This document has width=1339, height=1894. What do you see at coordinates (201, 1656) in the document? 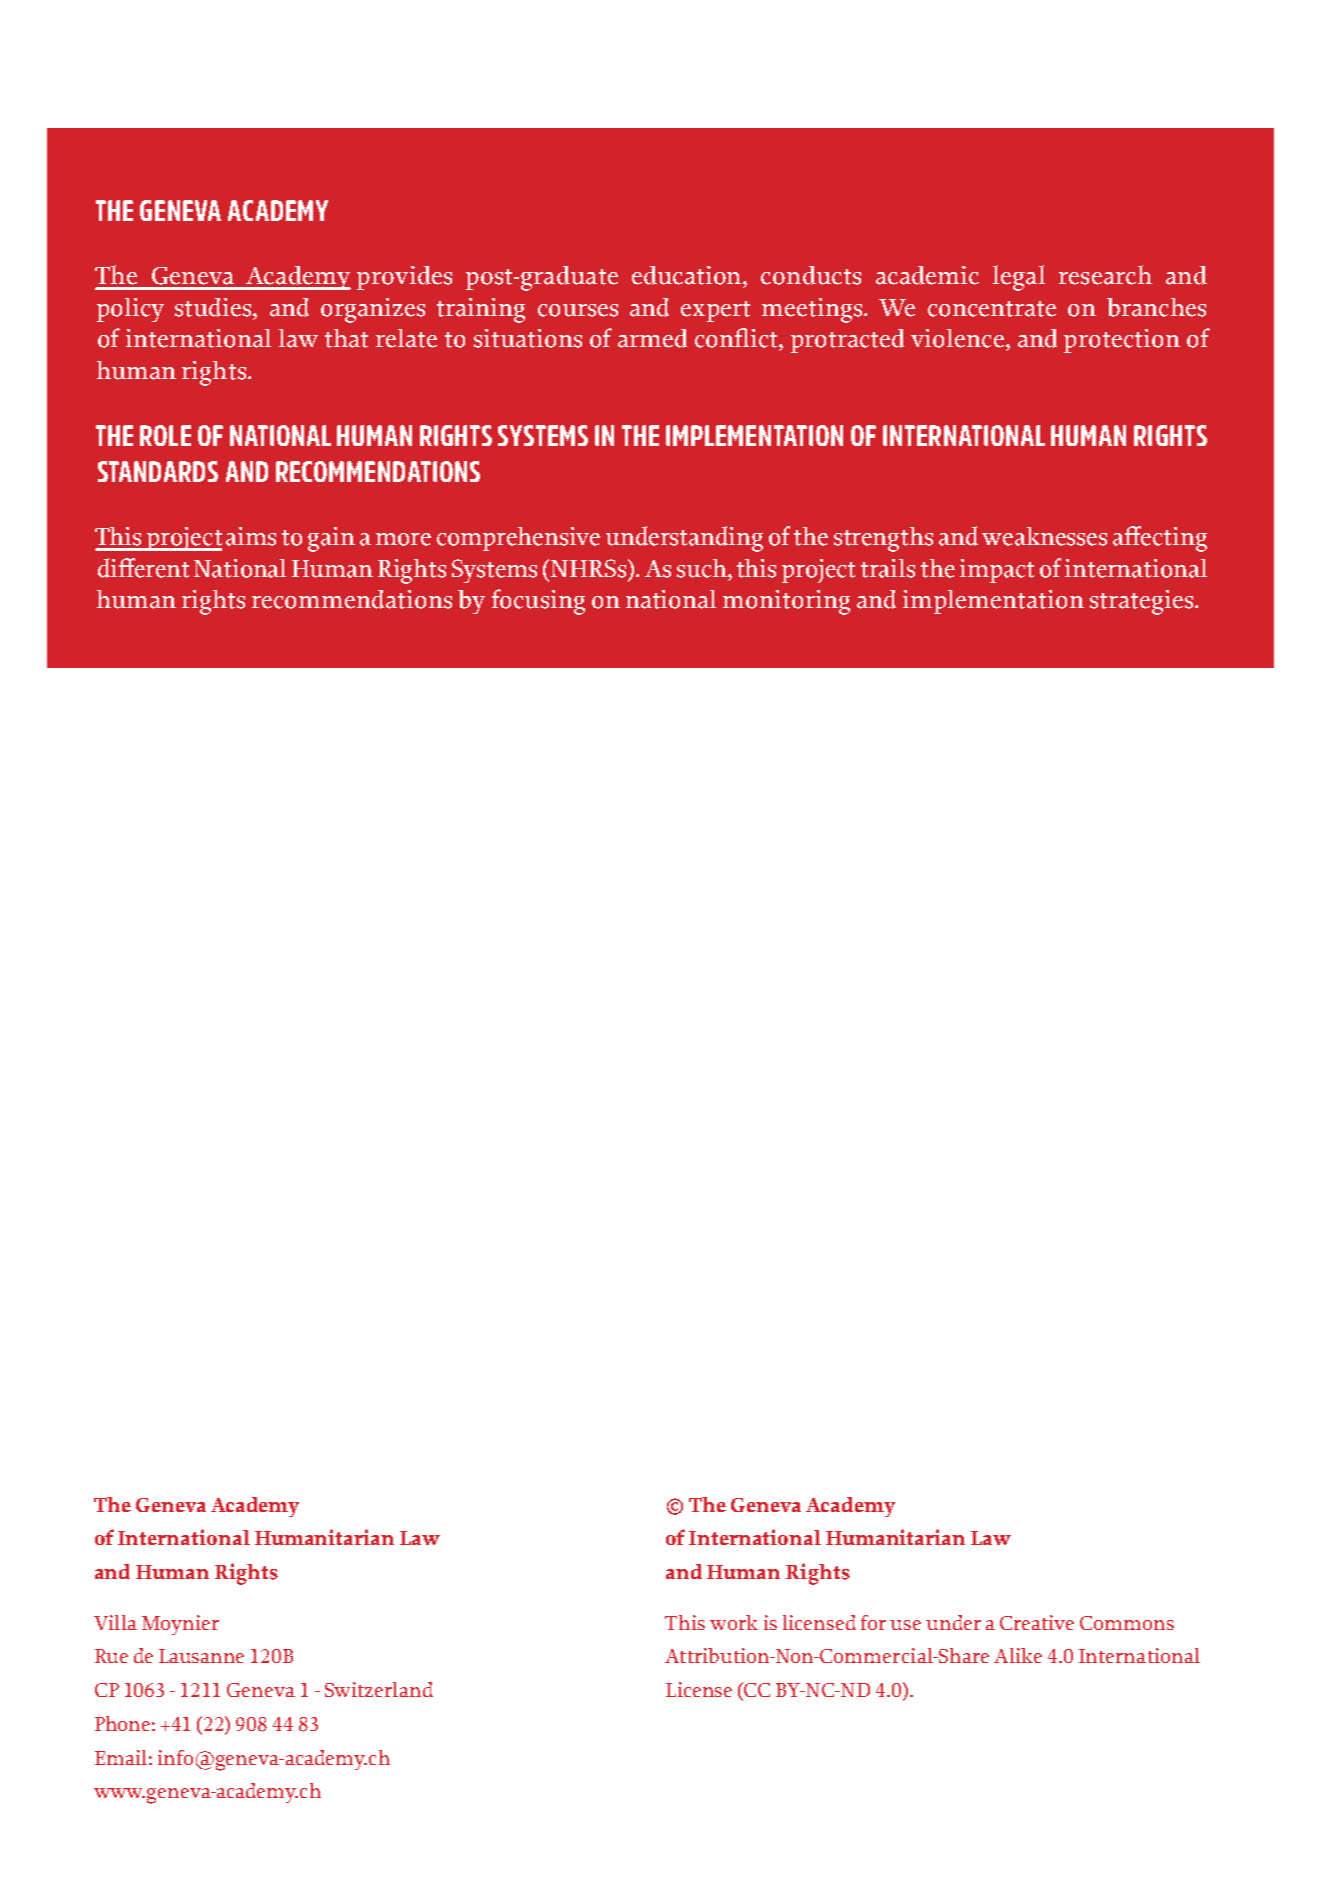
I see `Lausanne` at bounding box center [201, 1656].
